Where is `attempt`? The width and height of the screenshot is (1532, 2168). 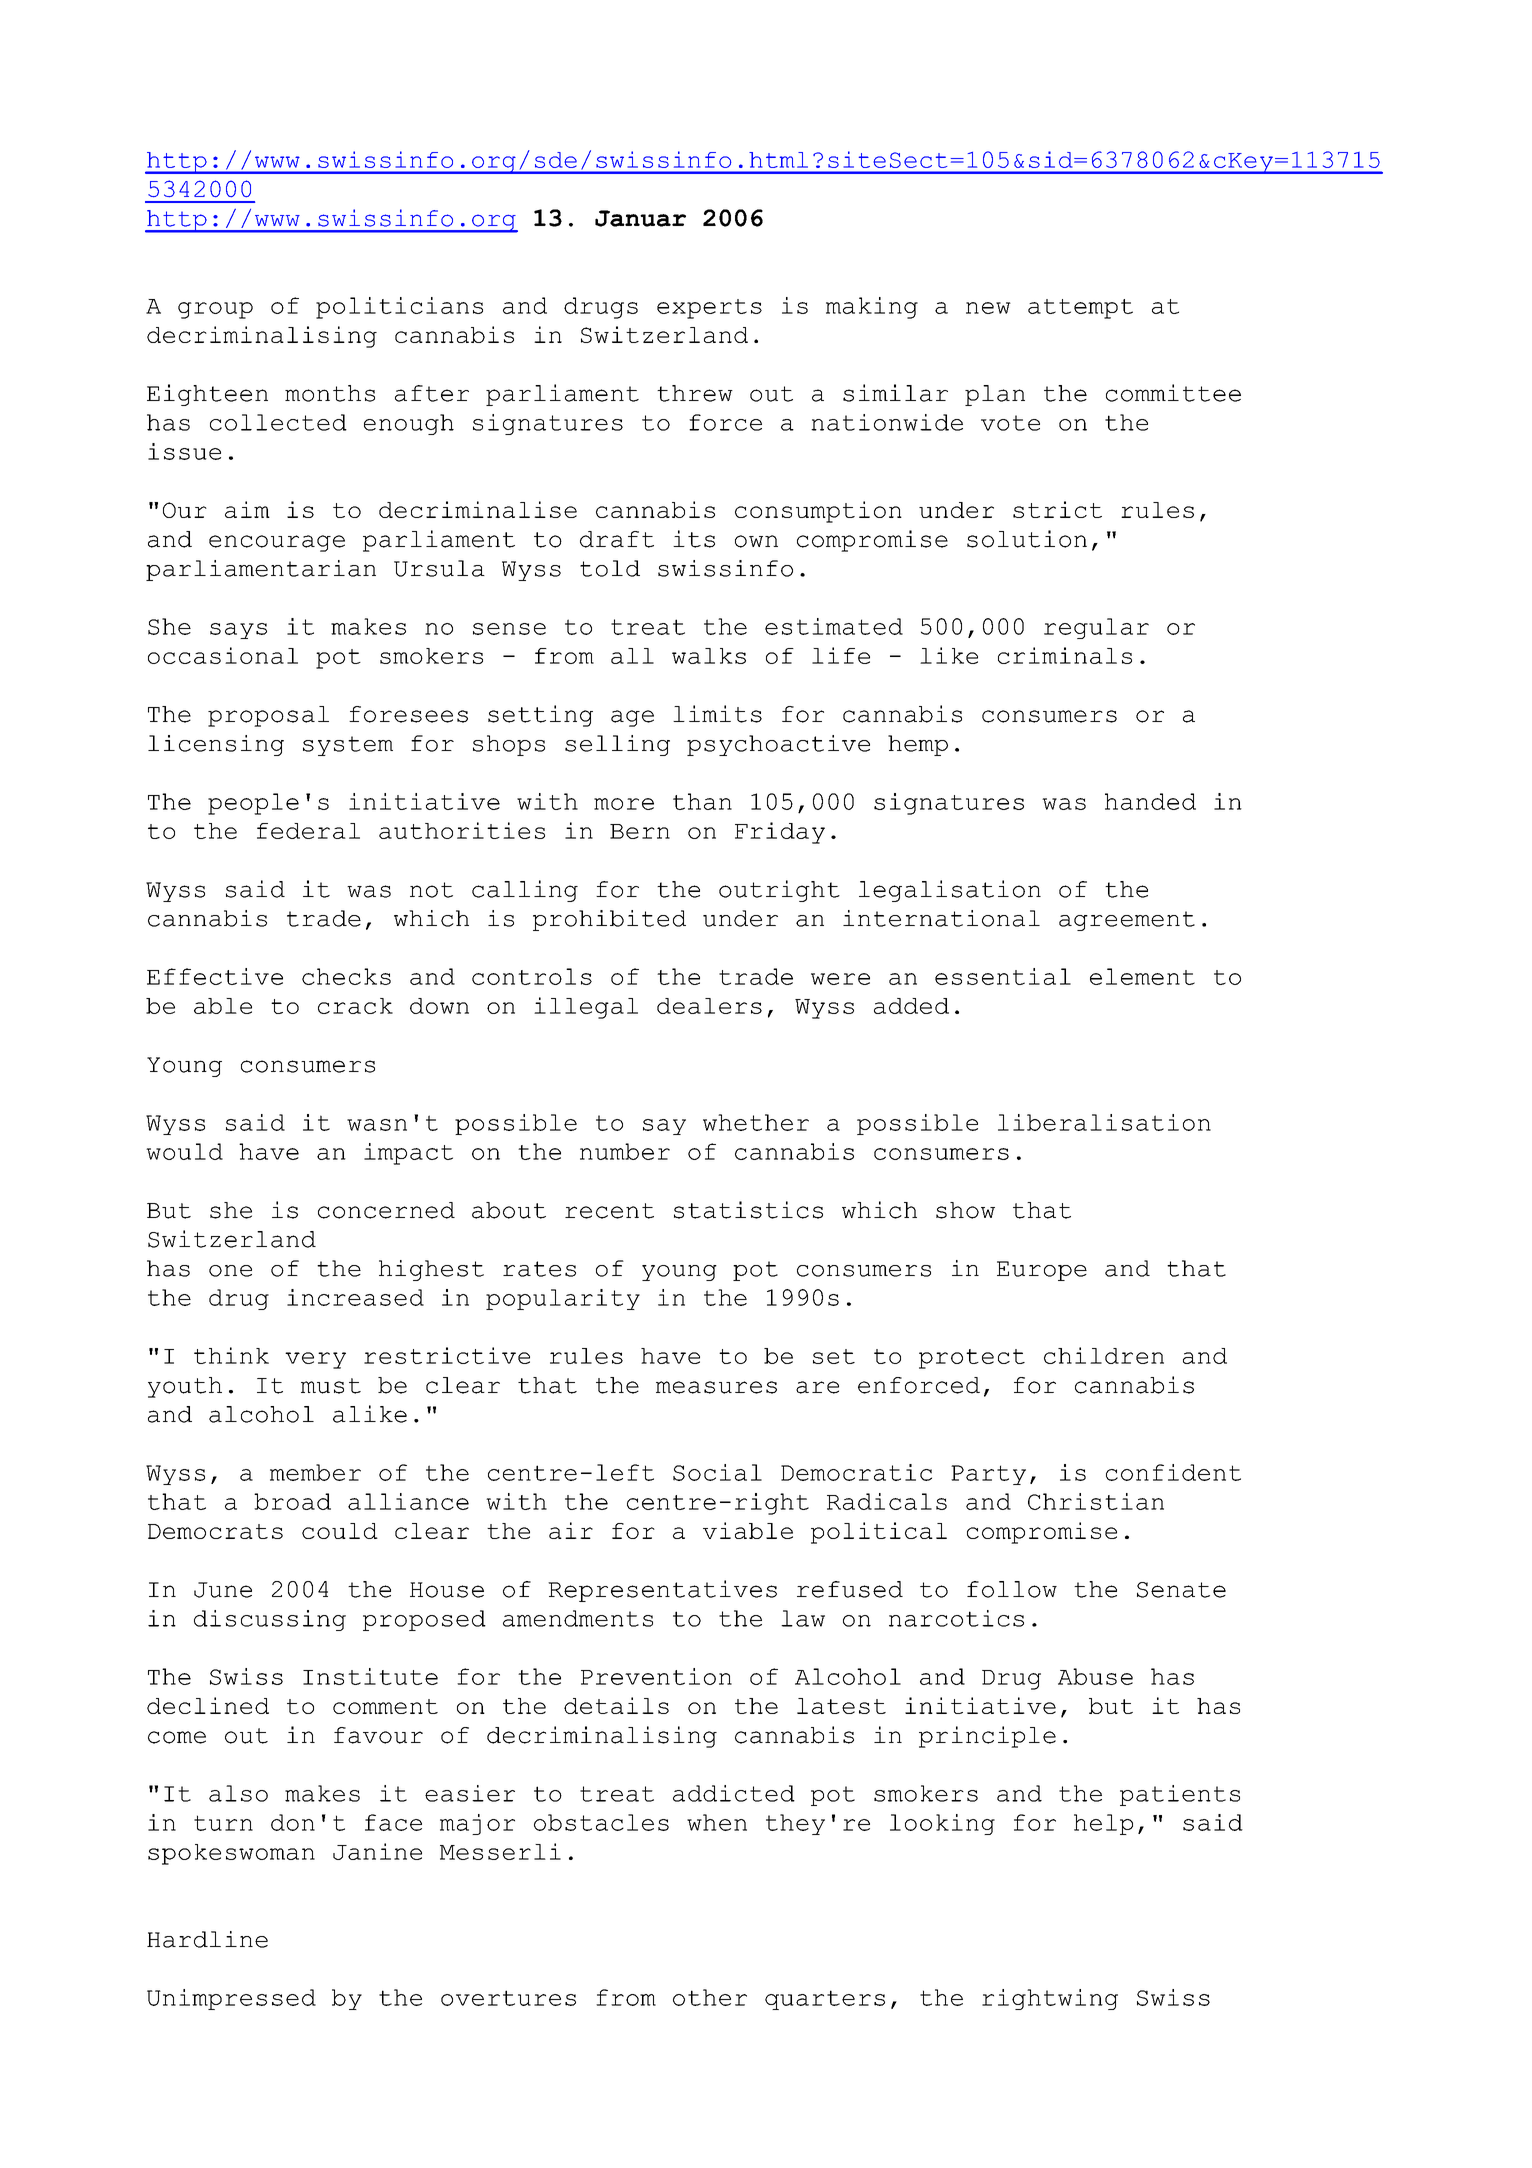 attempt is located at coordinates (1080, 309).
